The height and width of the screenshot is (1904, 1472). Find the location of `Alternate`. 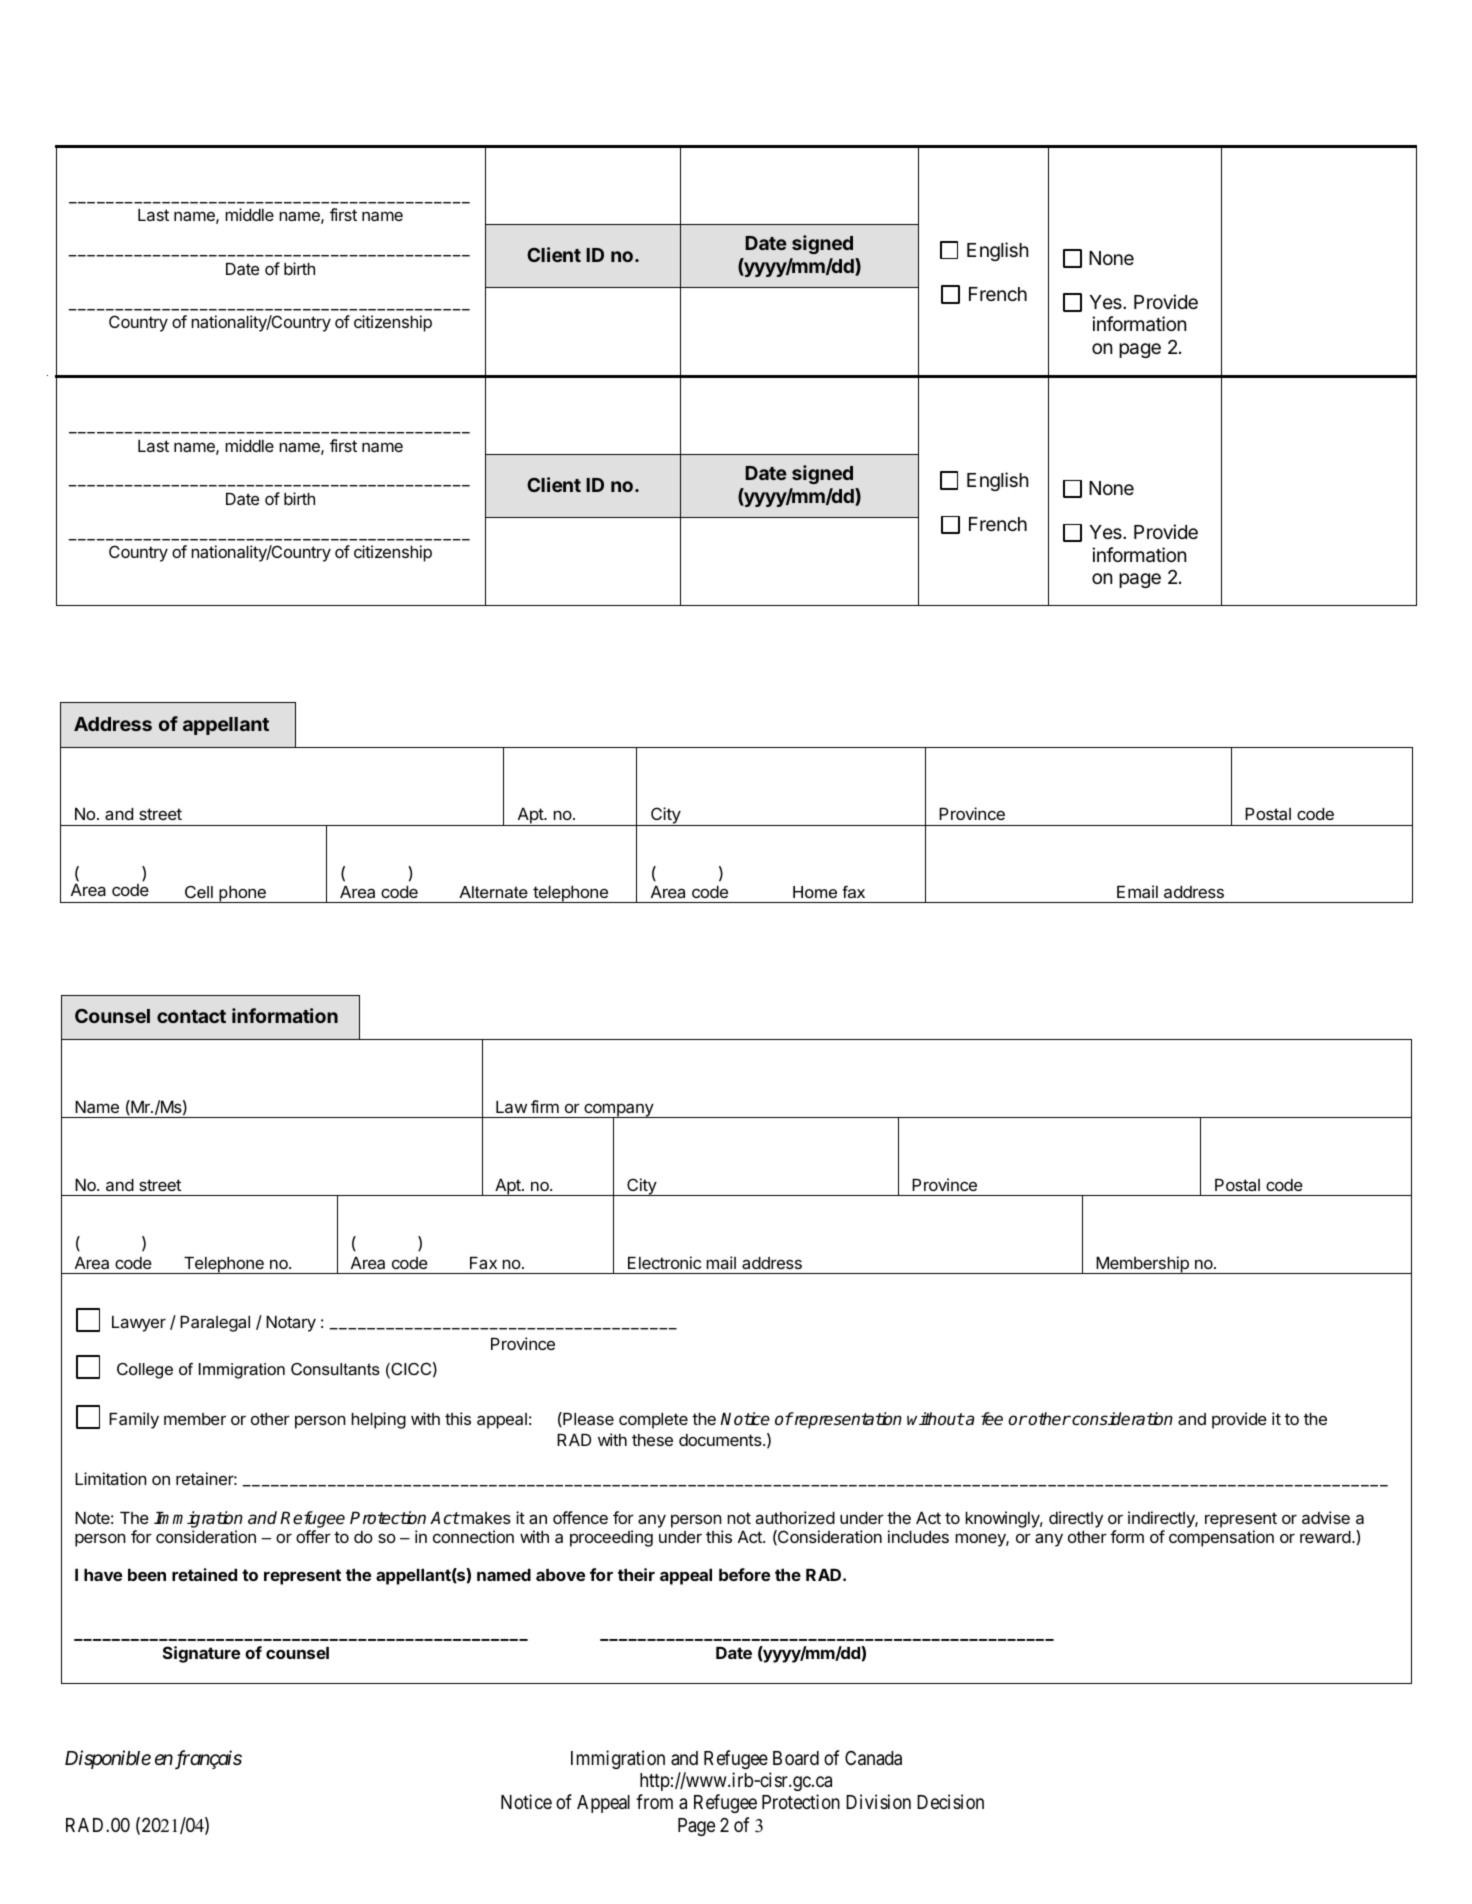

Alternate is located at coordinates (493, 892).
